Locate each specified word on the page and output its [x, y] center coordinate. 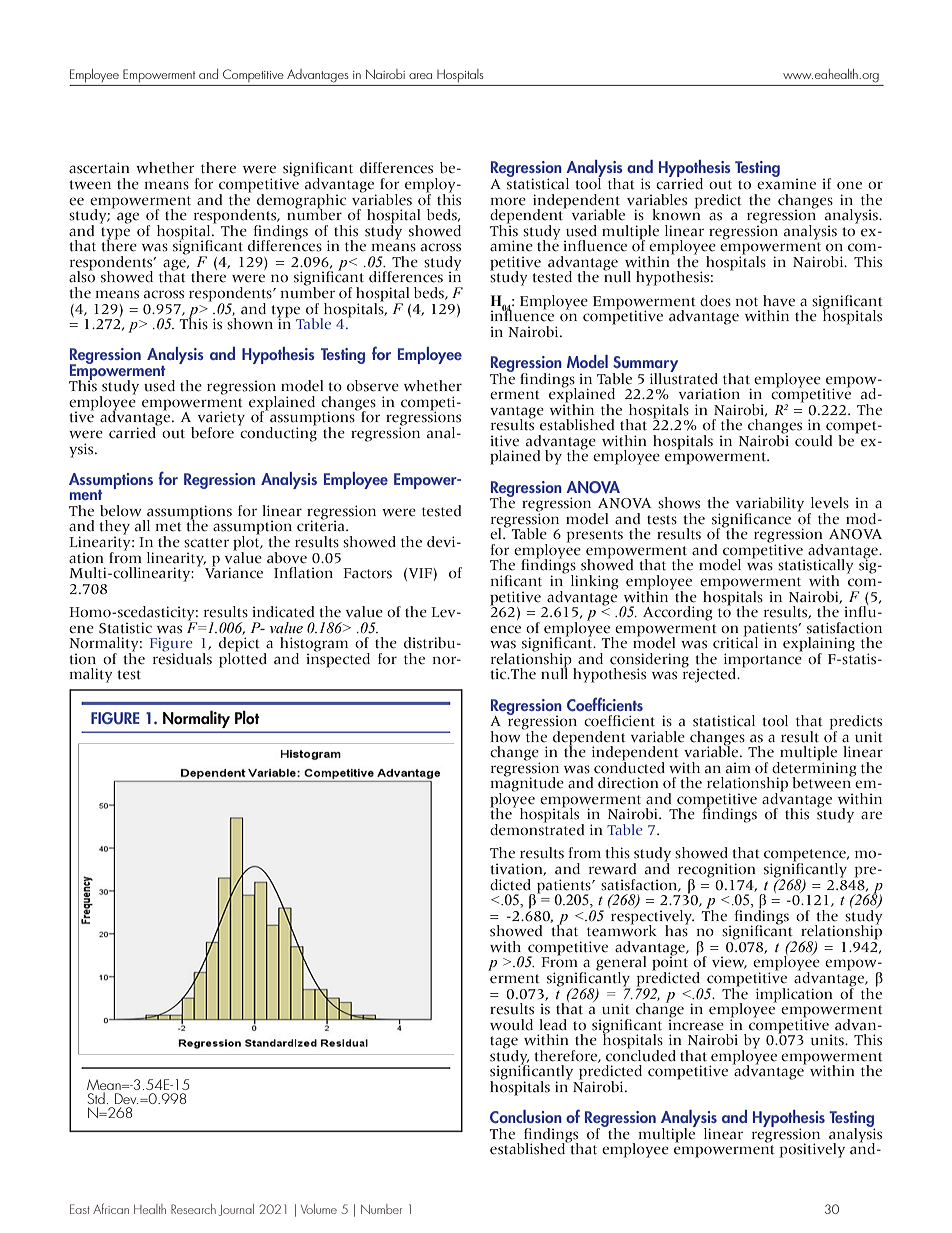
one [849, 185]
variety [221, 419]
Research [193, 1209]
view [729, 963]
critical [735, 642]
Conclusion [526, 1117]
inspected [338, 659]
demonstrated [537, 829]
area [420, 76]
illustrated [684, 377]
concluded [641, 1054]
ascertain [99, 168]
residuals [182, 657]
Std [96, 1098]
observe [373, 386]
